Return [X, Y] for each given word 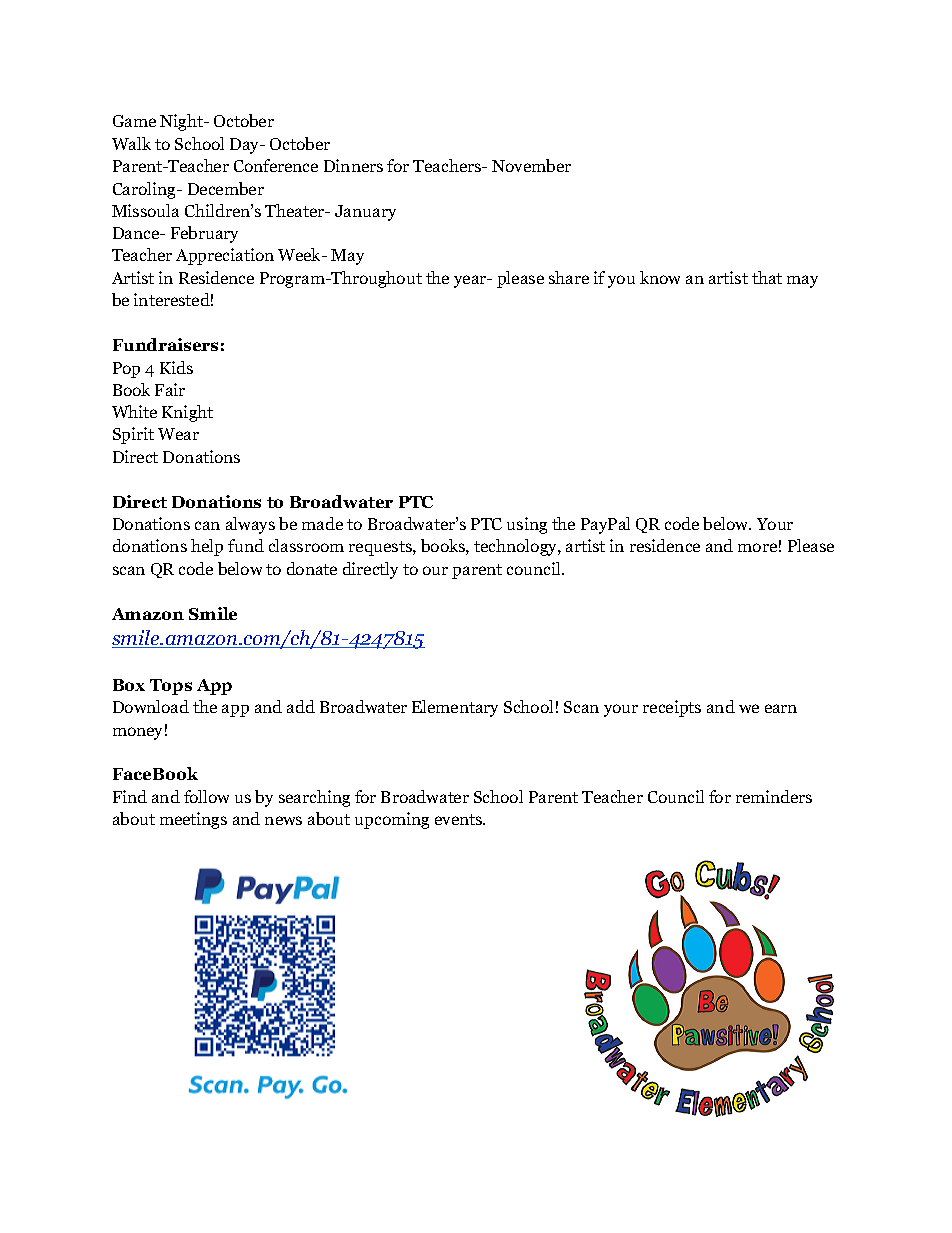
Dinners [353, 165]
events [460, 819]
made [322, 523]
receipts [672, 708]
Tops [171, 687]
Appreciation [225, 256]
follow [206, 796]
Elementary [455, 708]
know [660, 277]
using [527, 525]
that [767, 277]
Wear [178, 434]
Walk [131, 143]
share [569, 277]
